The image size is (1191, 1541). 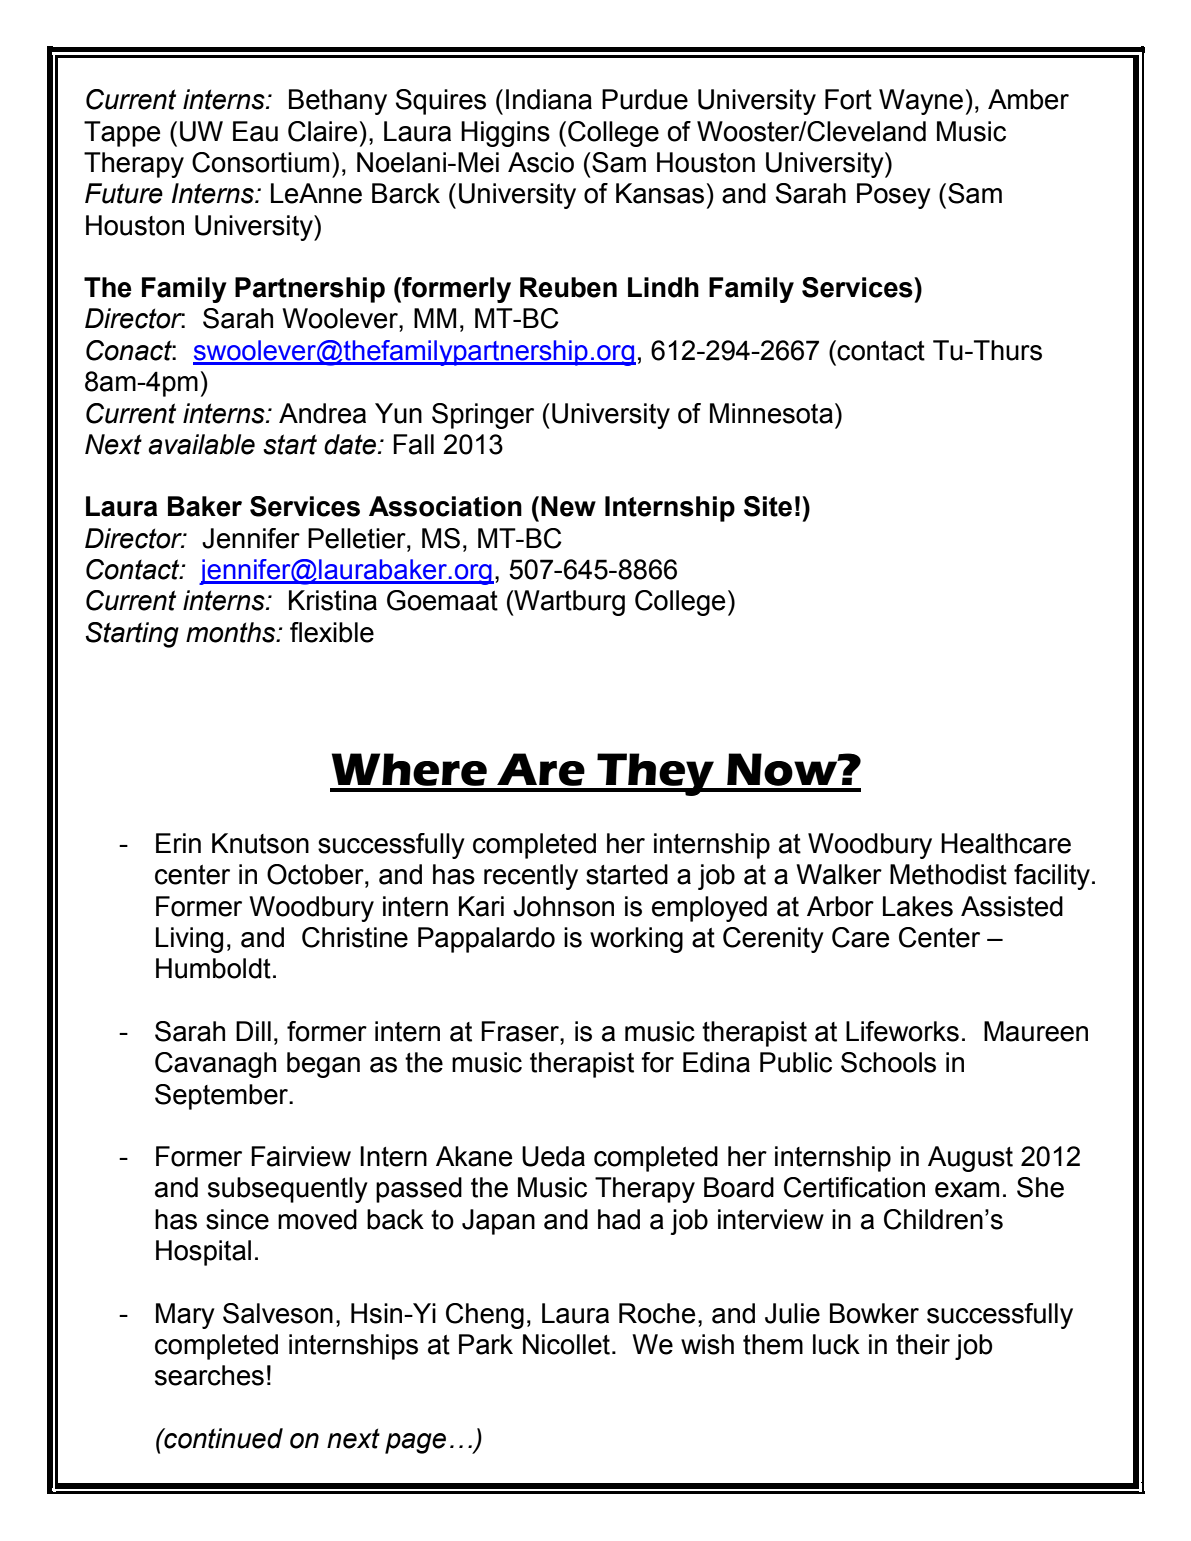 What do you see at coordinates (921, 102) in the screenshot?
I see `Wayne` at bounding box center [921, 102].
